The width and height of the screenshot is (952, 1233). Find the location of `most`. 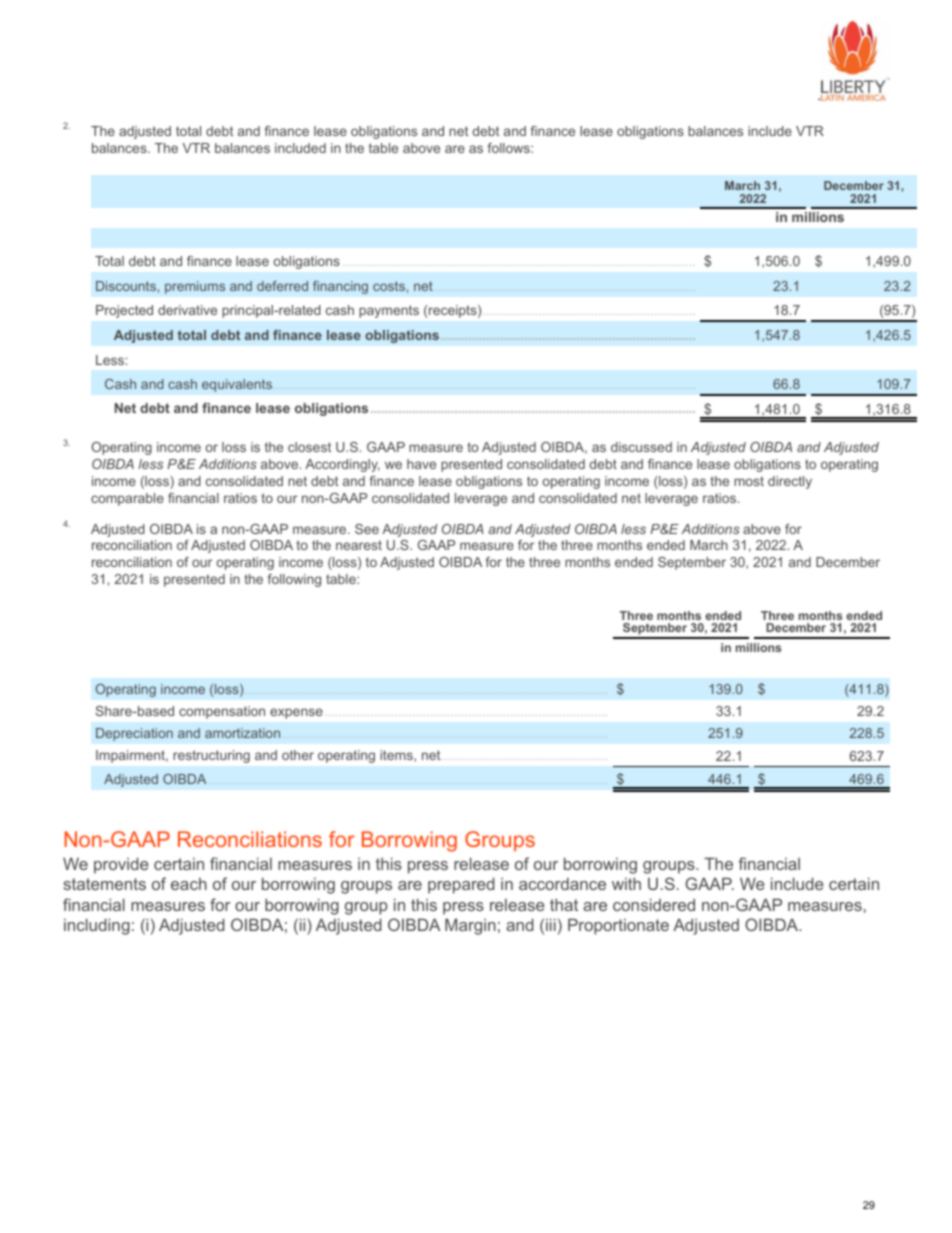

most is located at coordinates (749, 481).
